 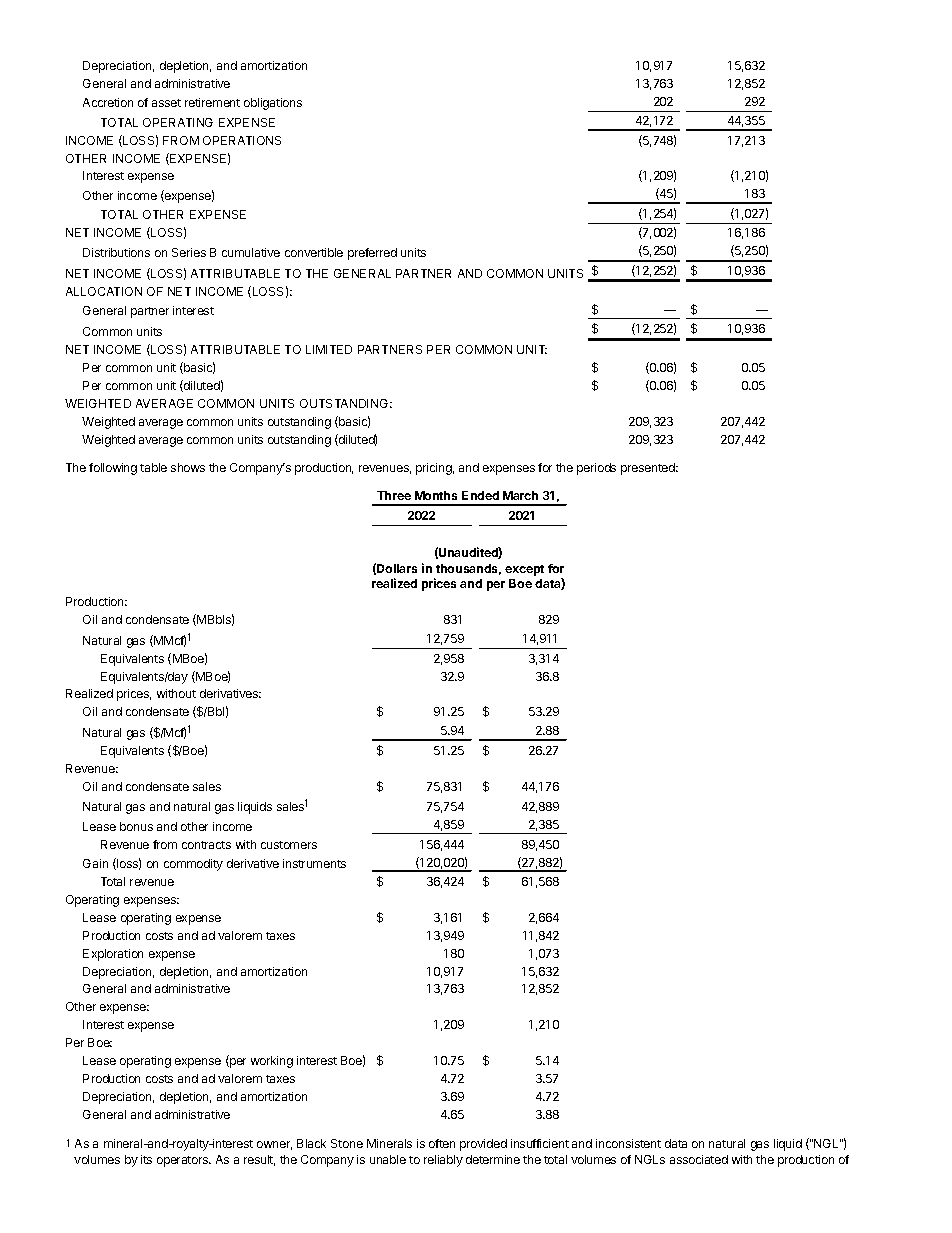 I want to click on instruments, so click(x=314, y=863).
